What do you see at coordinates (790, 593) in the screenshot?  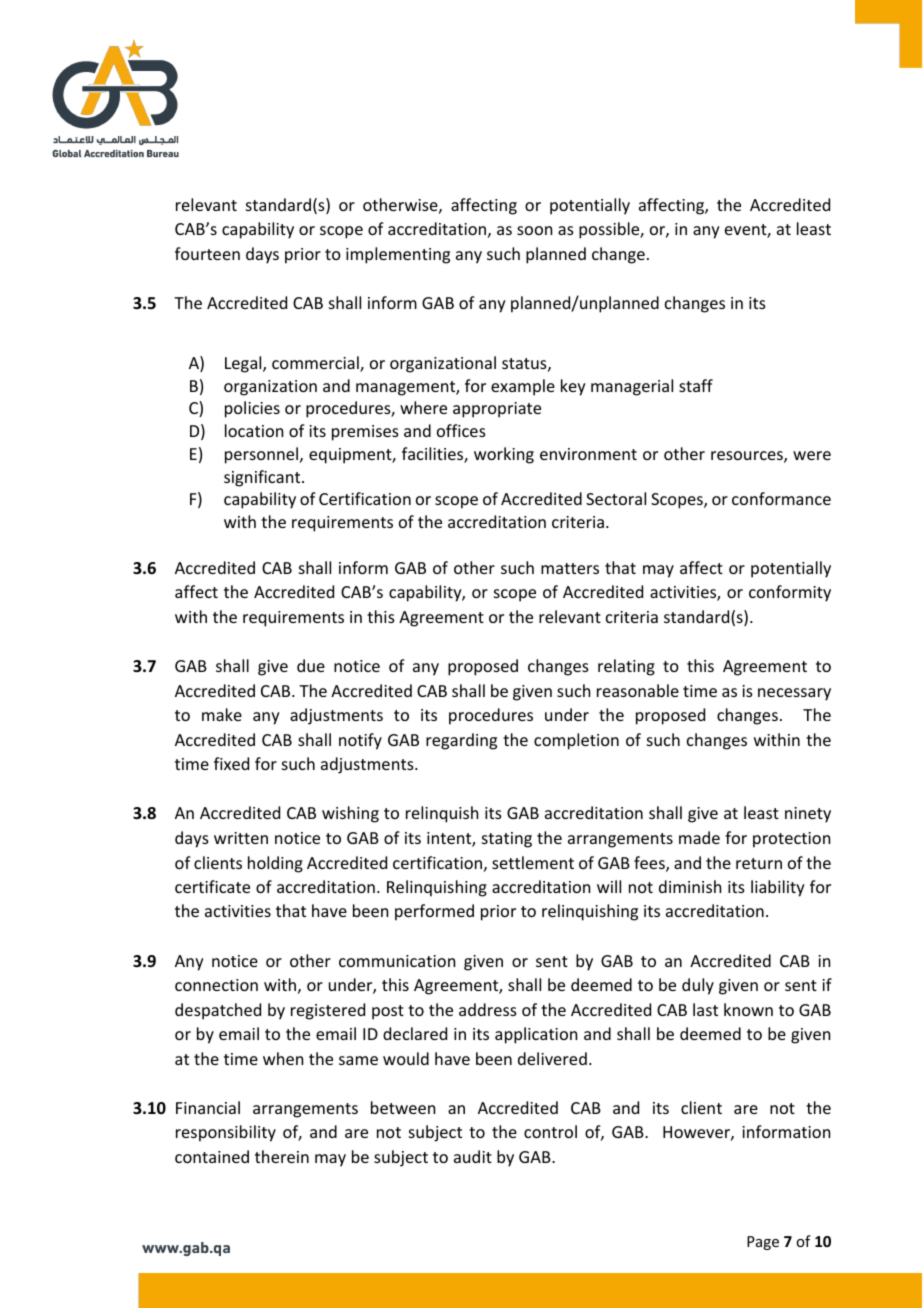 I see `conformity` at bounding box center [790, 593].
